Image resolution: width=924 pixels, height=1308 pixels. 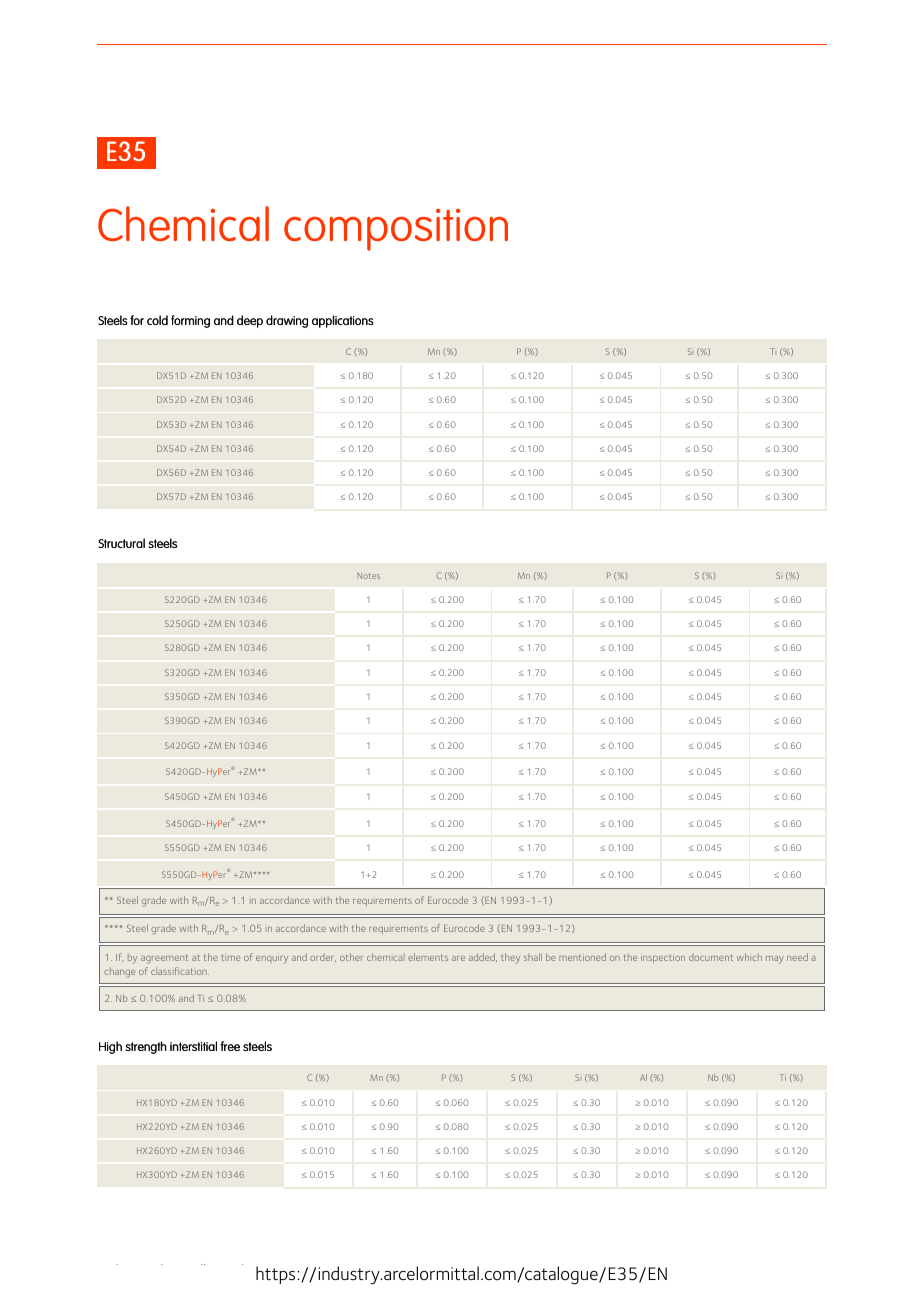 I want to click on they, so click(x=510, y=958).
